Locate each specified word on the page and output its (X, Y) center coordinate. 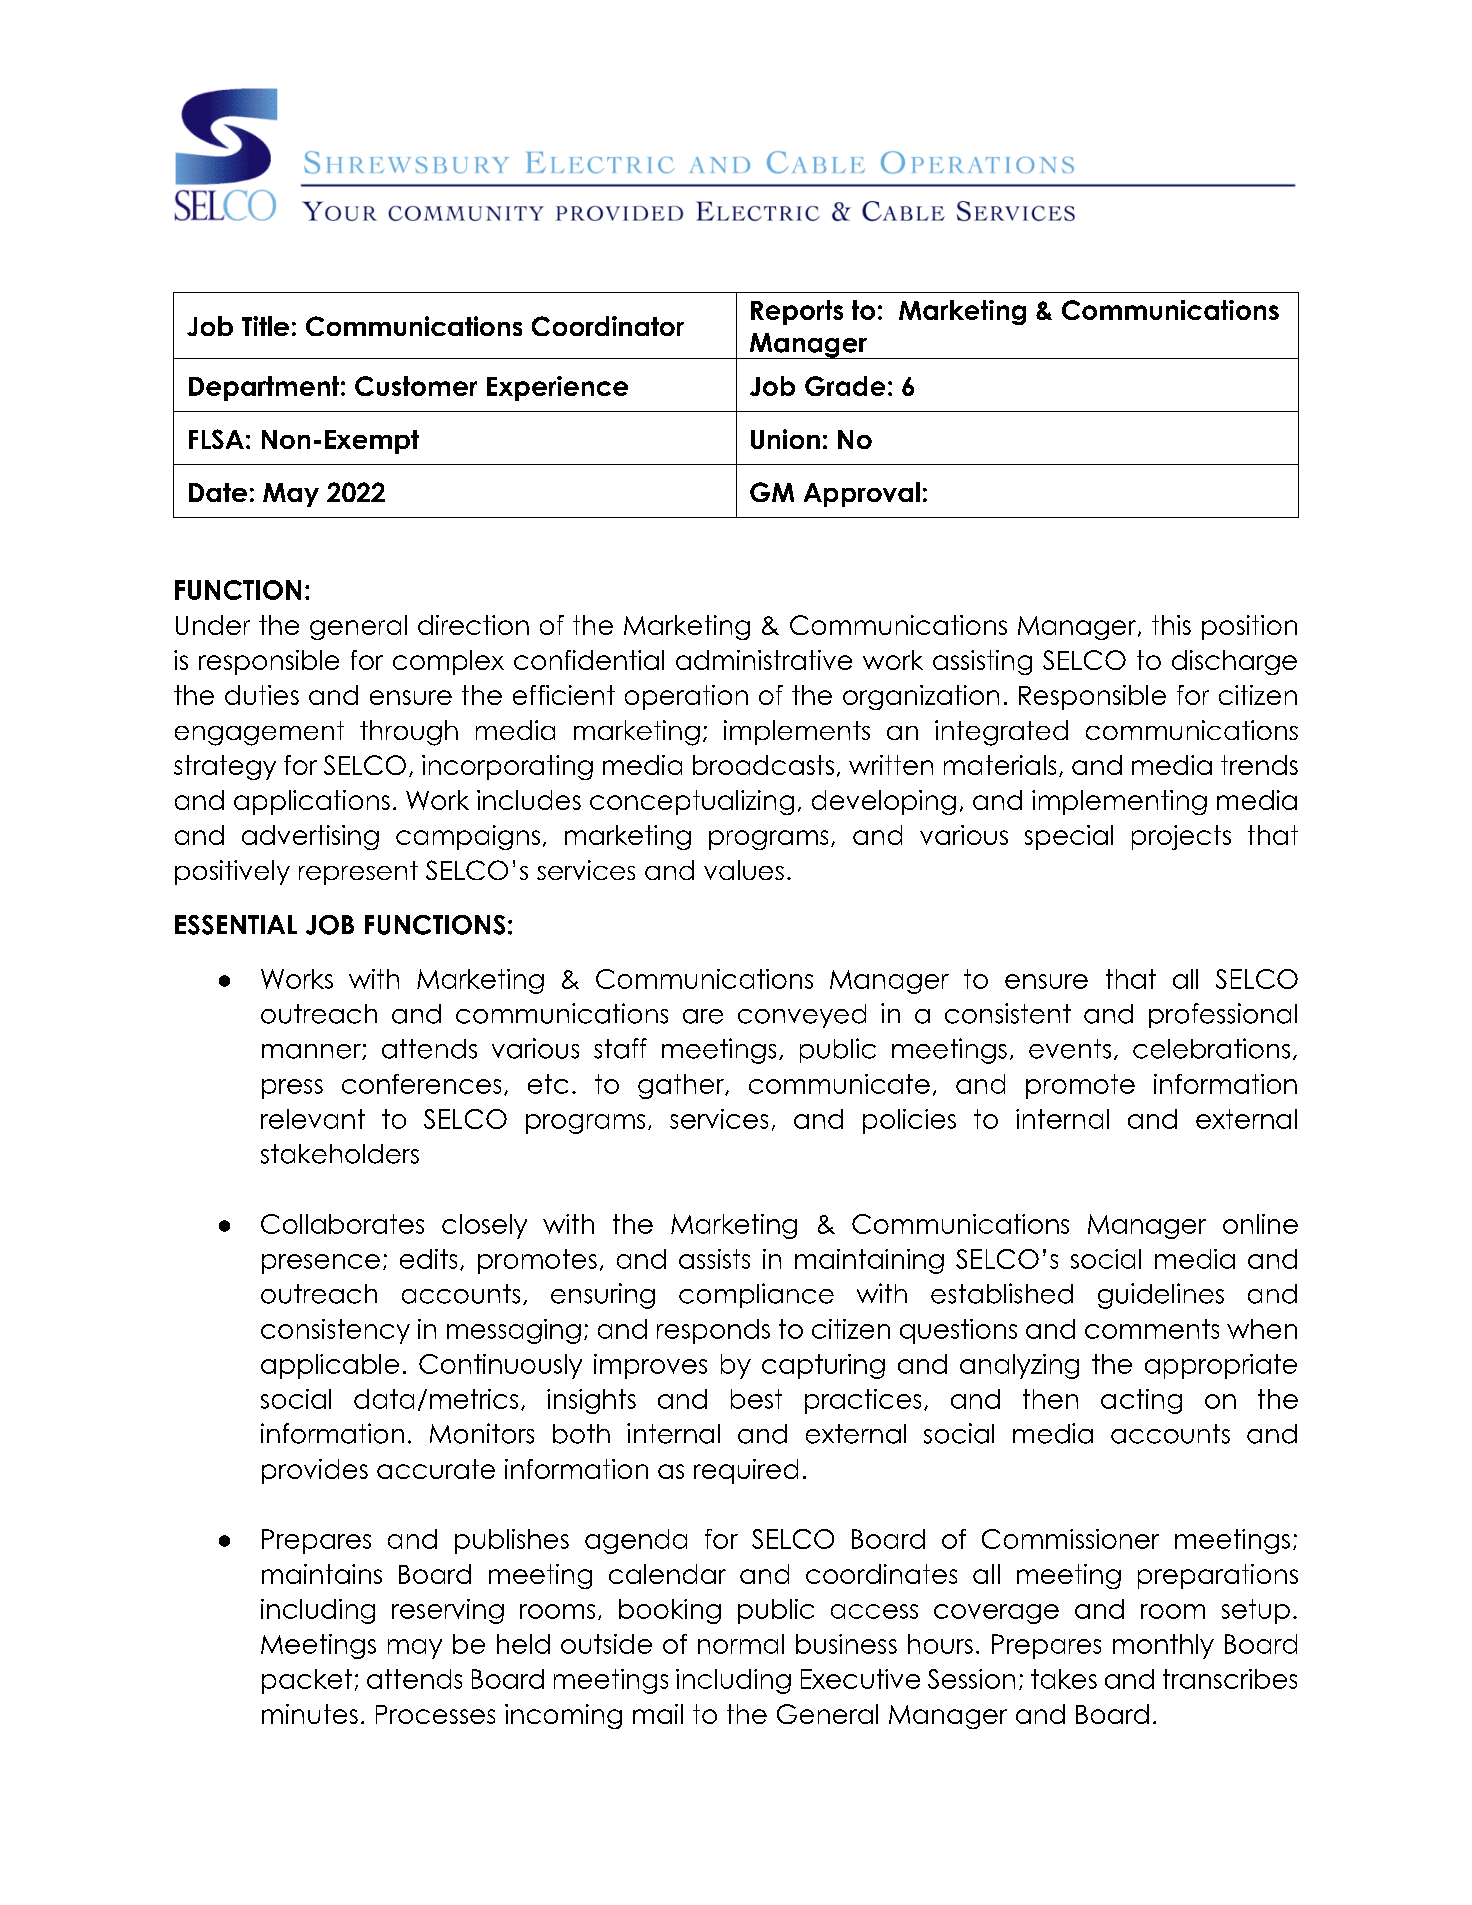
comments (1152, 1329)
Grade (845, 386)
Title (265, 326)
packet (307, 1681)
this (1171, 625)
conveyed (802, 1016)
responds (713, 1331)
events (1070, 1049)
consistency (335, 1331)
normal (741, 1644)
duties (262, 695)
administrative (764, 660)
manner (312, 1052)
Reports (797, 312)
